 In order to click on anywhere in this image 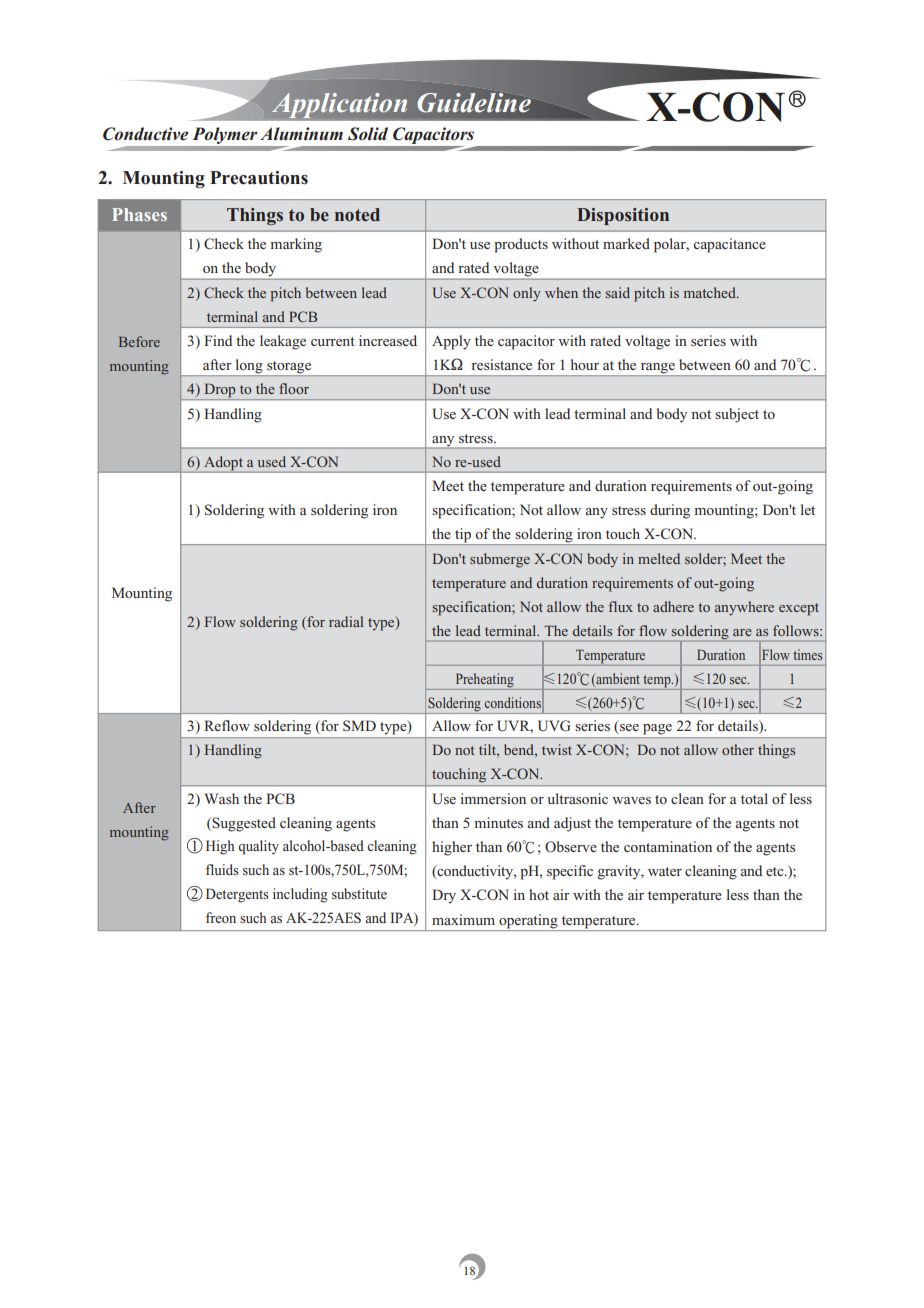, I will do `click(744, 608)`.
